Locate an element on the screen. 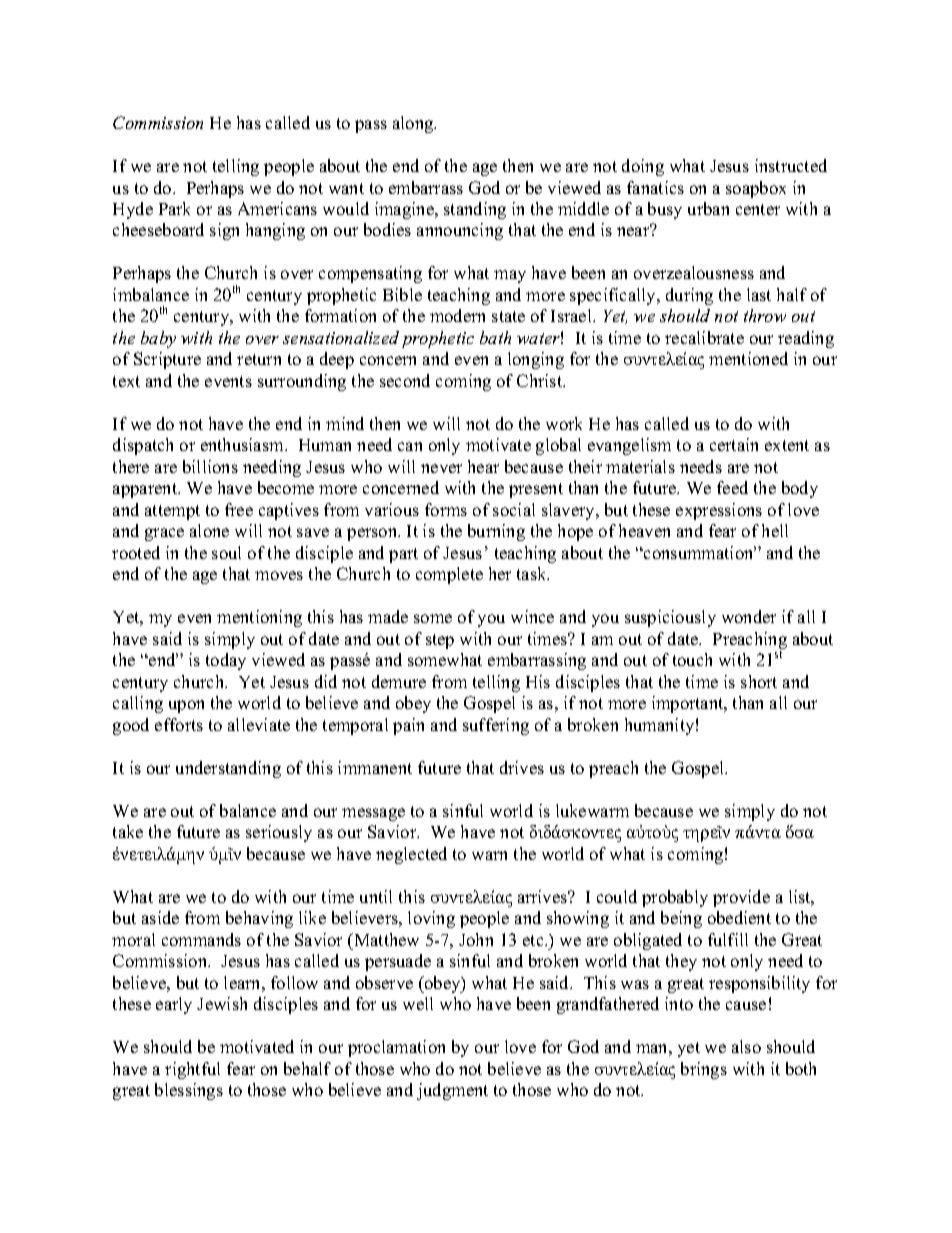 Image resolution: width=952 pixels, height=1233 pixels. important is located at coordinates (689, 704).
